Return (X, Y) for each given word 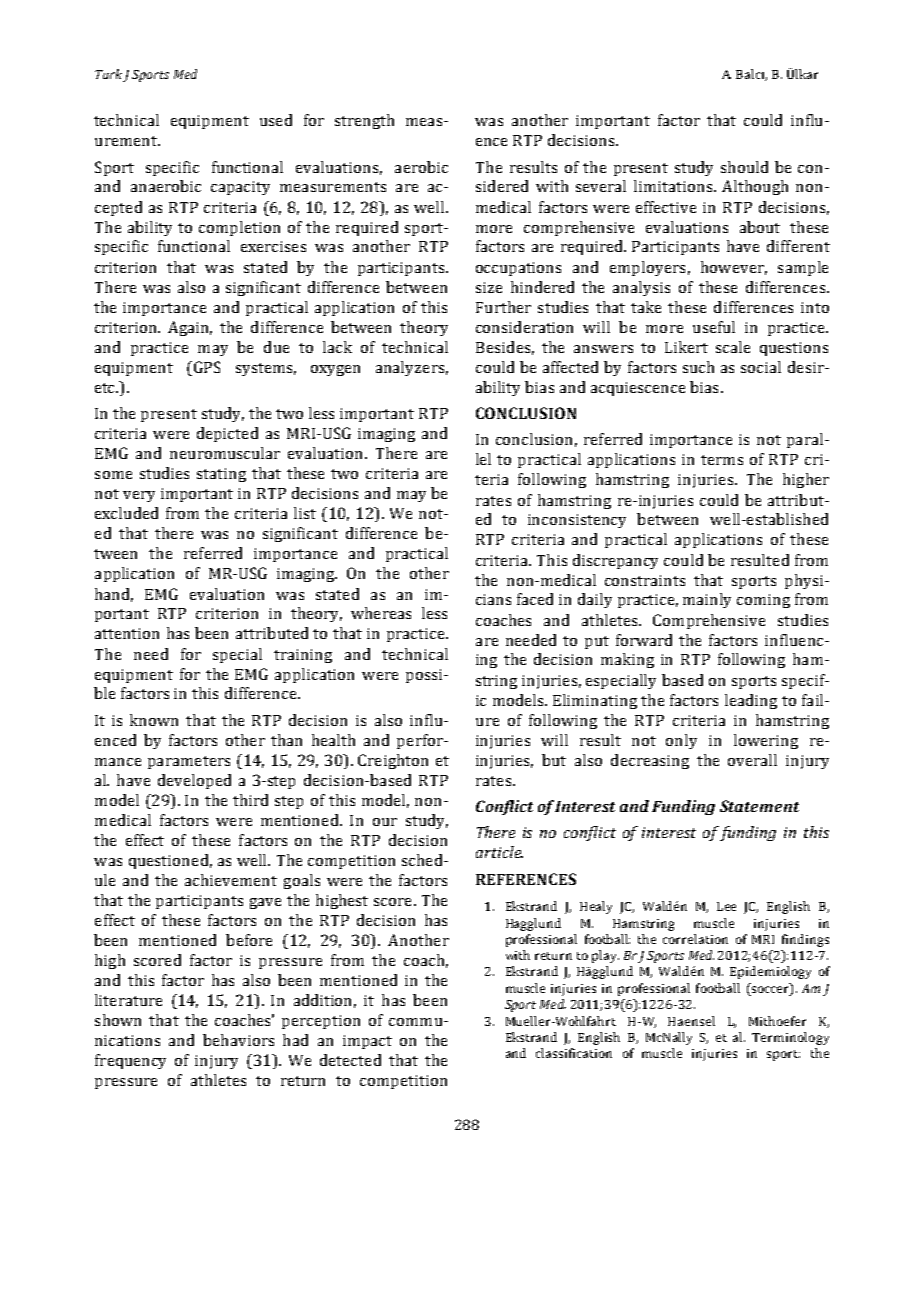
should (744, 167)
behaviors (238, 1040)
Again (190, 328)
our (385, 822)
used (276, 120)
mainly (707, 600)
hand (114, 595)
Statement (759, 806)
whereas (381, 613)
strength (364, 121)
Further (503, 307)
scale (733, 347)
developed (194, 781)
